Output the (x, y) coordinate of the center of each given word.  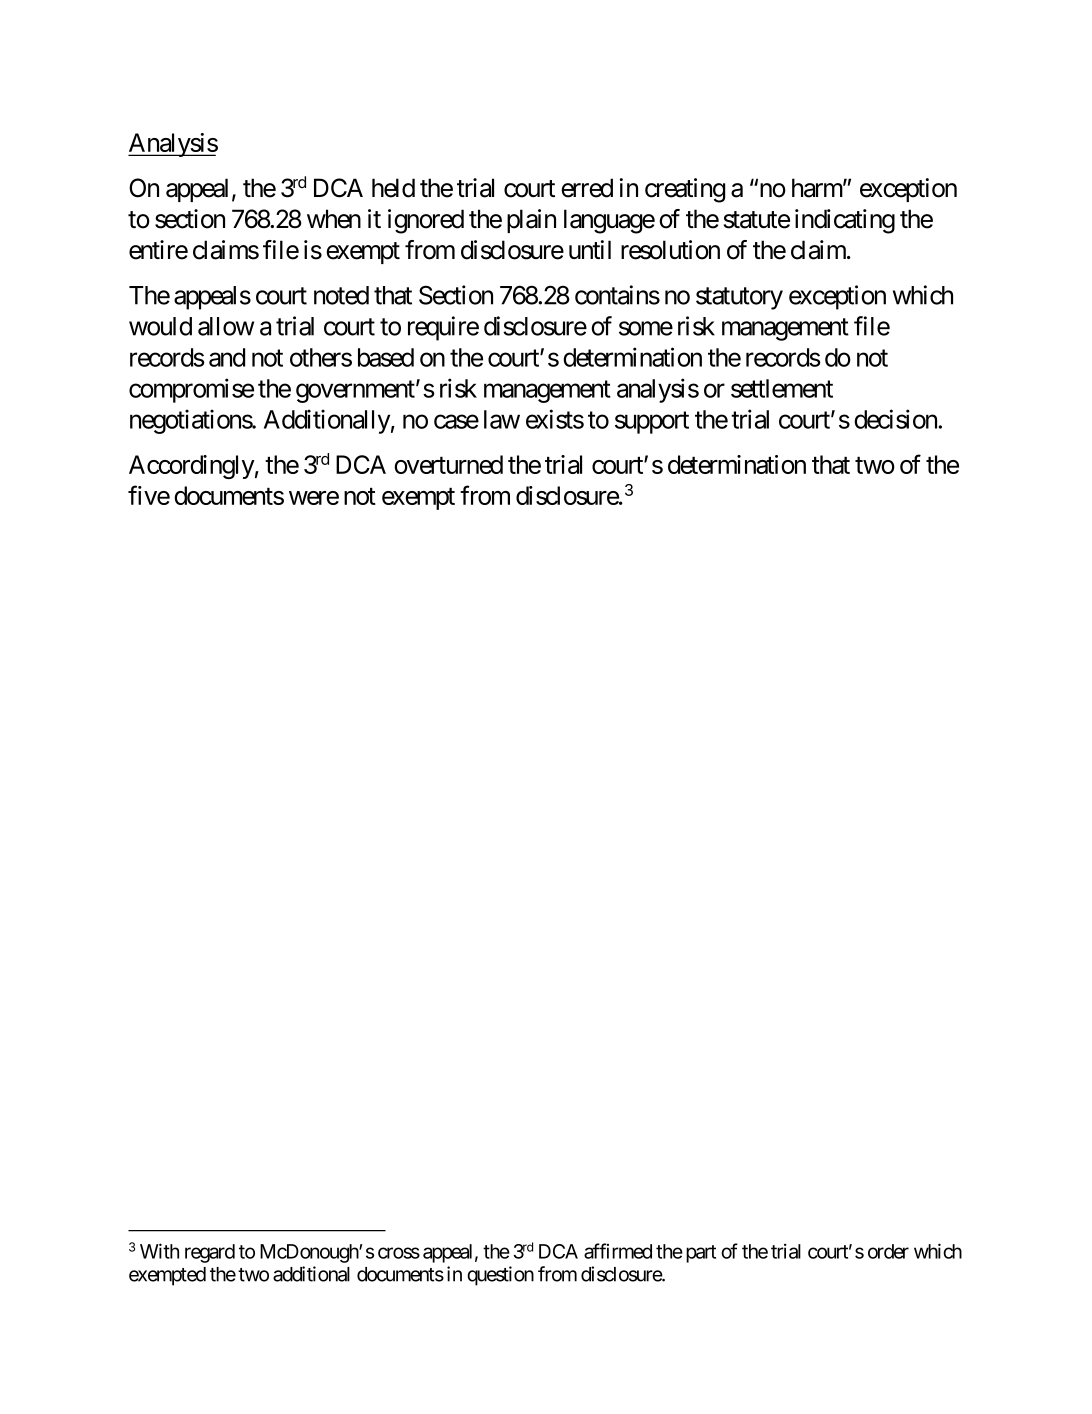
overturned (448, 464)
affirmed (618, 1251)
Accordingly (192, 467)
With (159, 1251)
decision (895, 419)
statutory (739, 298)
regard (210, 1253)
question (500, 1276)
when (334, 219)
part (701, 1254)
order (888, 1251)
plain (531, 221)
